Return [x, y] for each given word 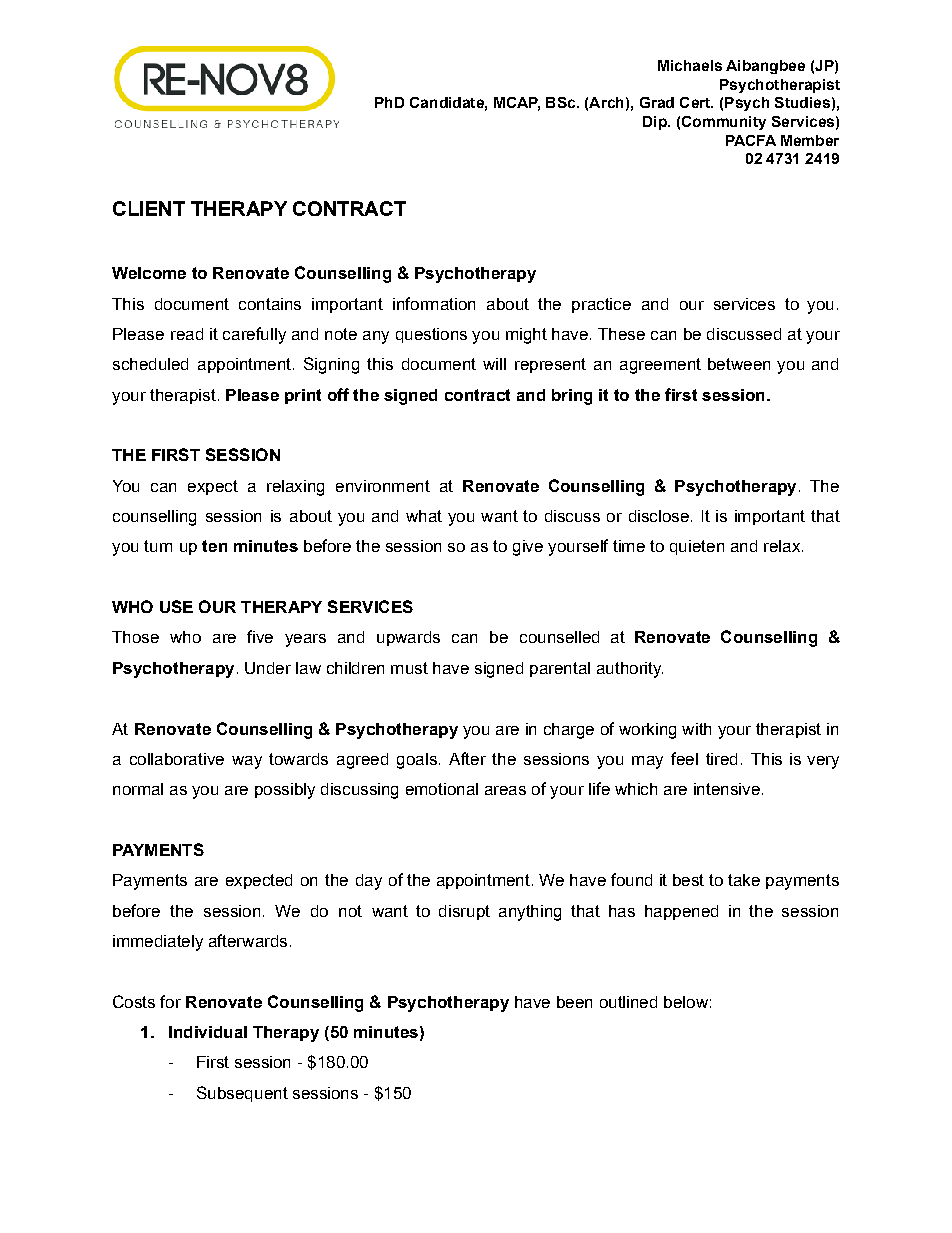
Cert [696, 102]
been [574, 1002]
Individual [208, 1032]
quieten [697, 547]
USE [176, 606]
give [528, 548]
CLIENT [149, 208]
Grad [657, 102]
